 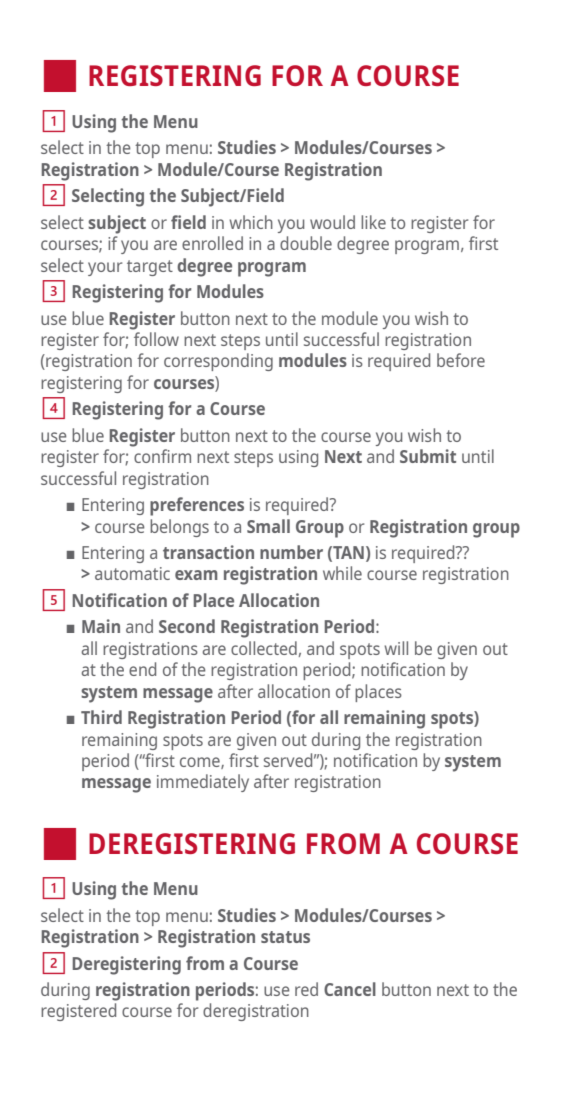 What do you see at coordinates (162, 456) in the screenshot?
I see `confirm` at bounding box center [162, 456].
